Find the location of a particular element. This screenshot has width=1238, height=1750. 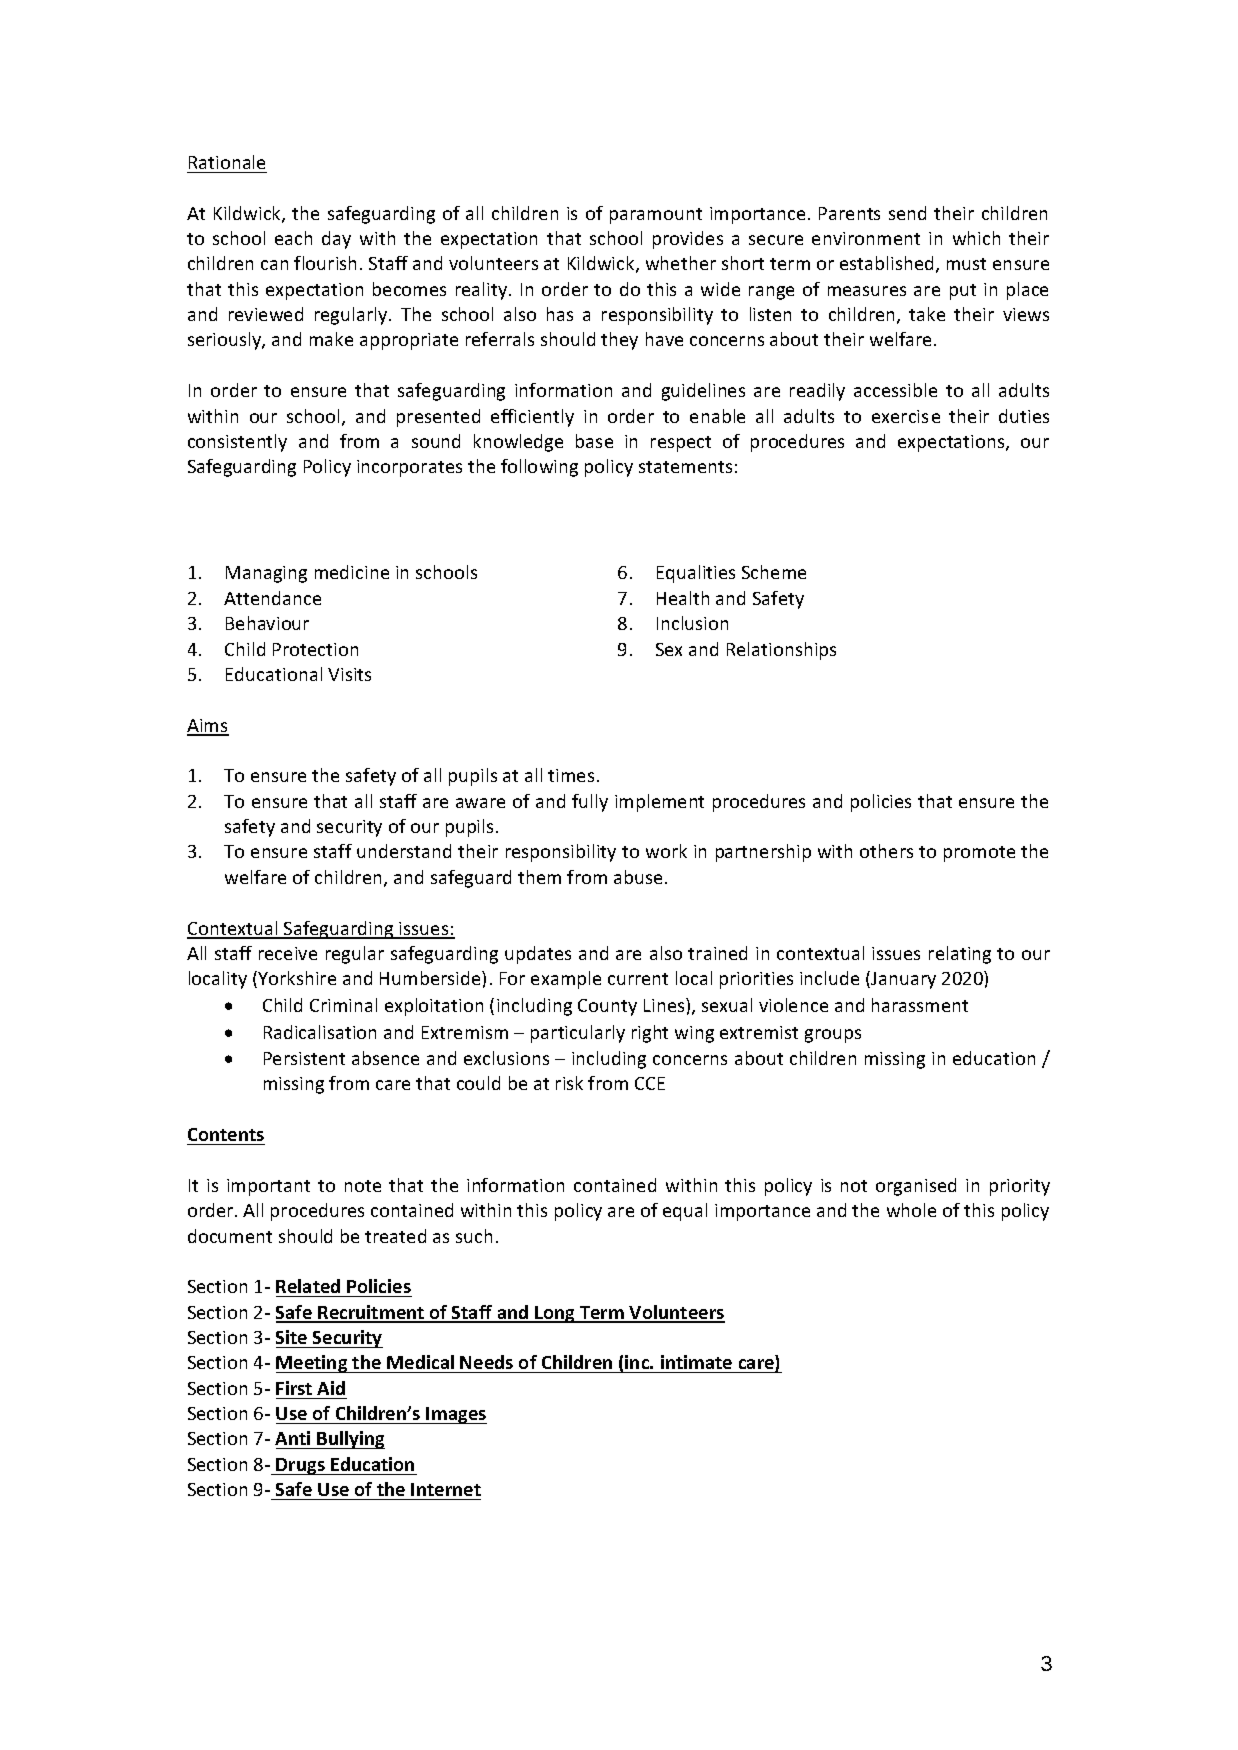

Bullying is located at coordinates (350, 1440).
